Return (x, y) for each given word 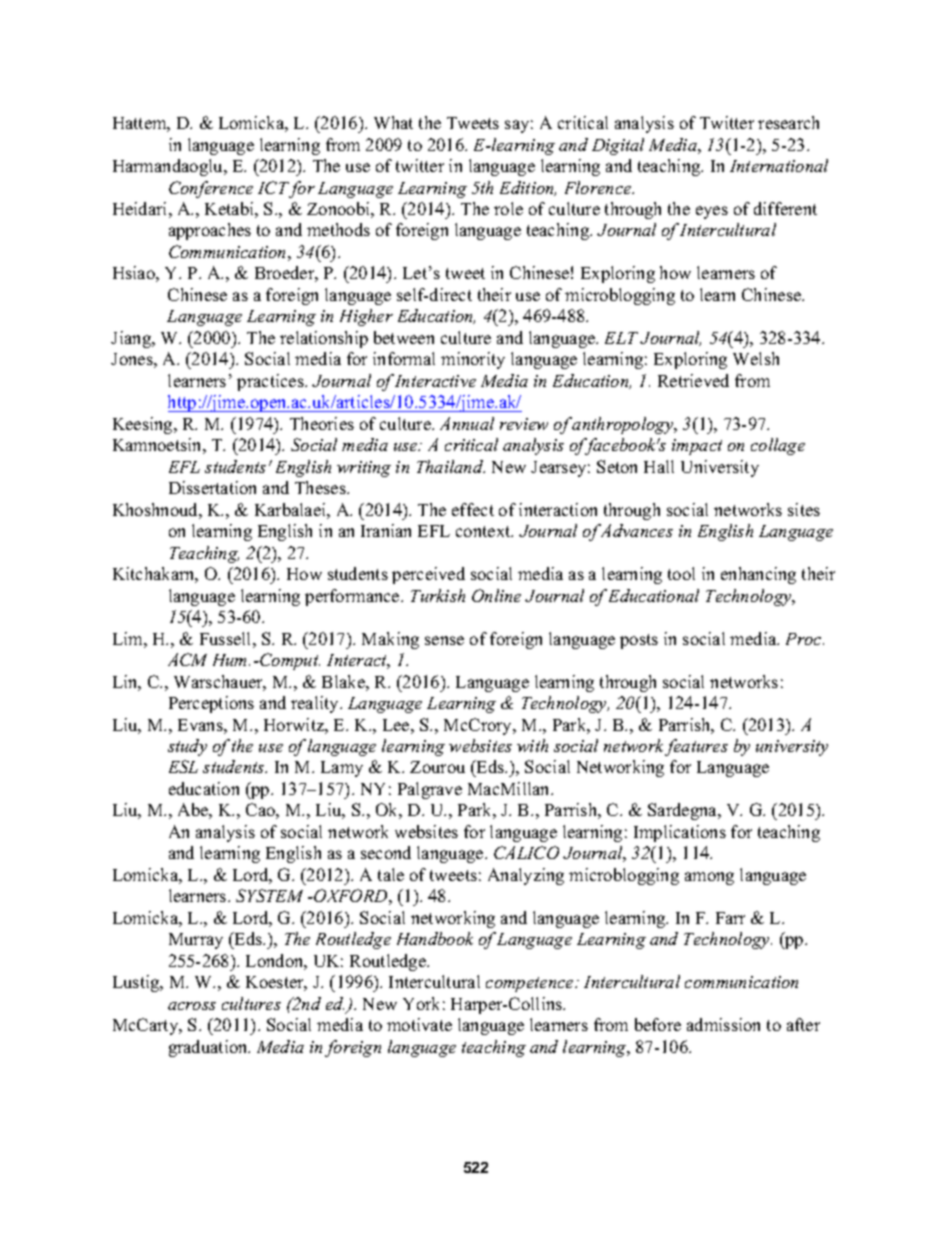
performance (353, 597)
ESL (183, 766)
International (779, 165)
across (192, 1006)
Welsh (756, 358)
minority (473, 360)
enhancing (758, 575)
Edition (528, 188)
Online (496, 595)
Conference (211, 189)
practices (271, 382)
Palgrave (430, 790)
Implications (680, 833)
